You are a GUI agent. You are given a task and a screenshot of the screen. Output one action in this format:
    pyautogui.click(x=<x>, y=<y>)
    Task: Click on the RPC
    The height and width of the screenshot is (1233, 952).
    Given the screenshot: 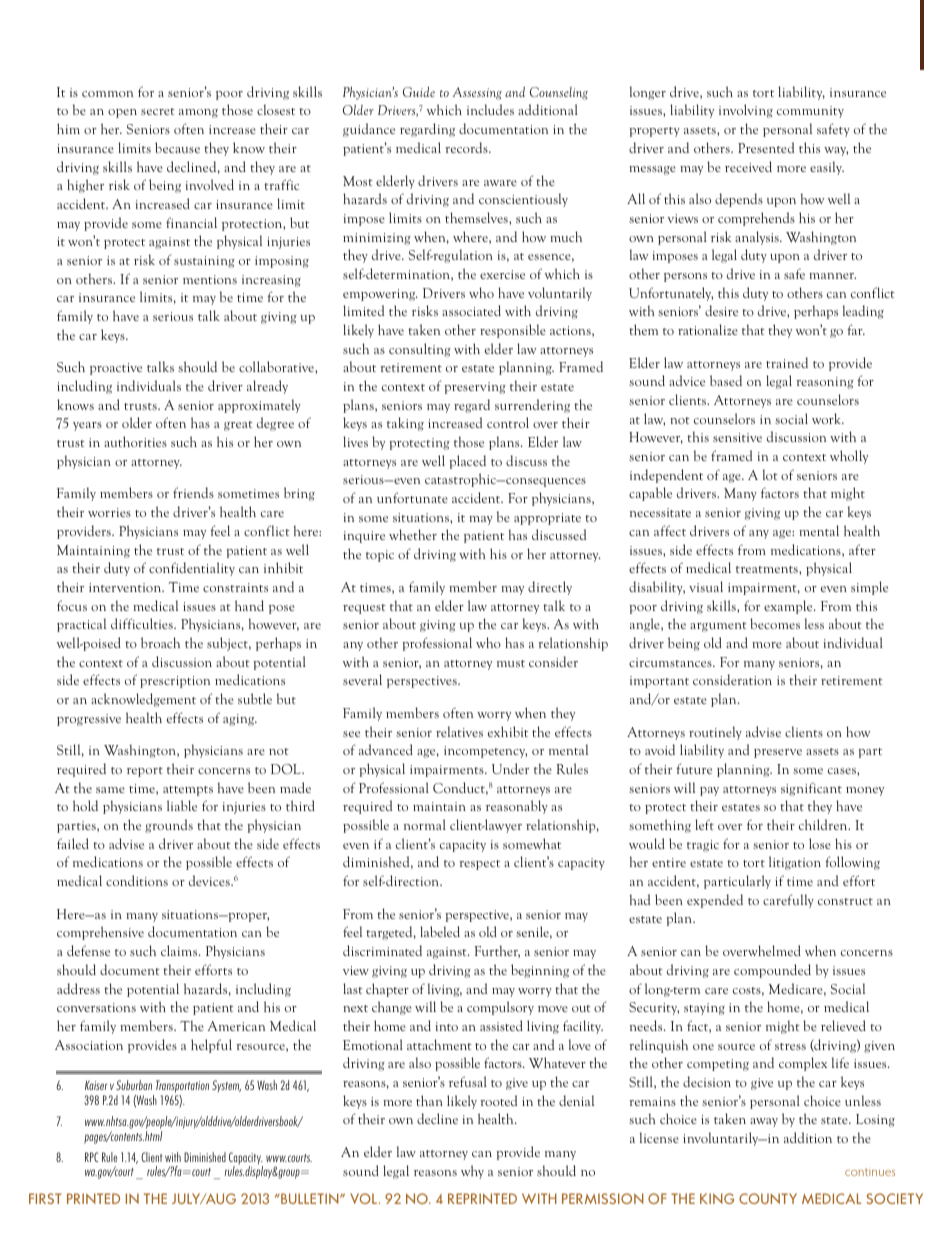 What is the action you would take?
    pyautogui.click(x=91, y=1157)
